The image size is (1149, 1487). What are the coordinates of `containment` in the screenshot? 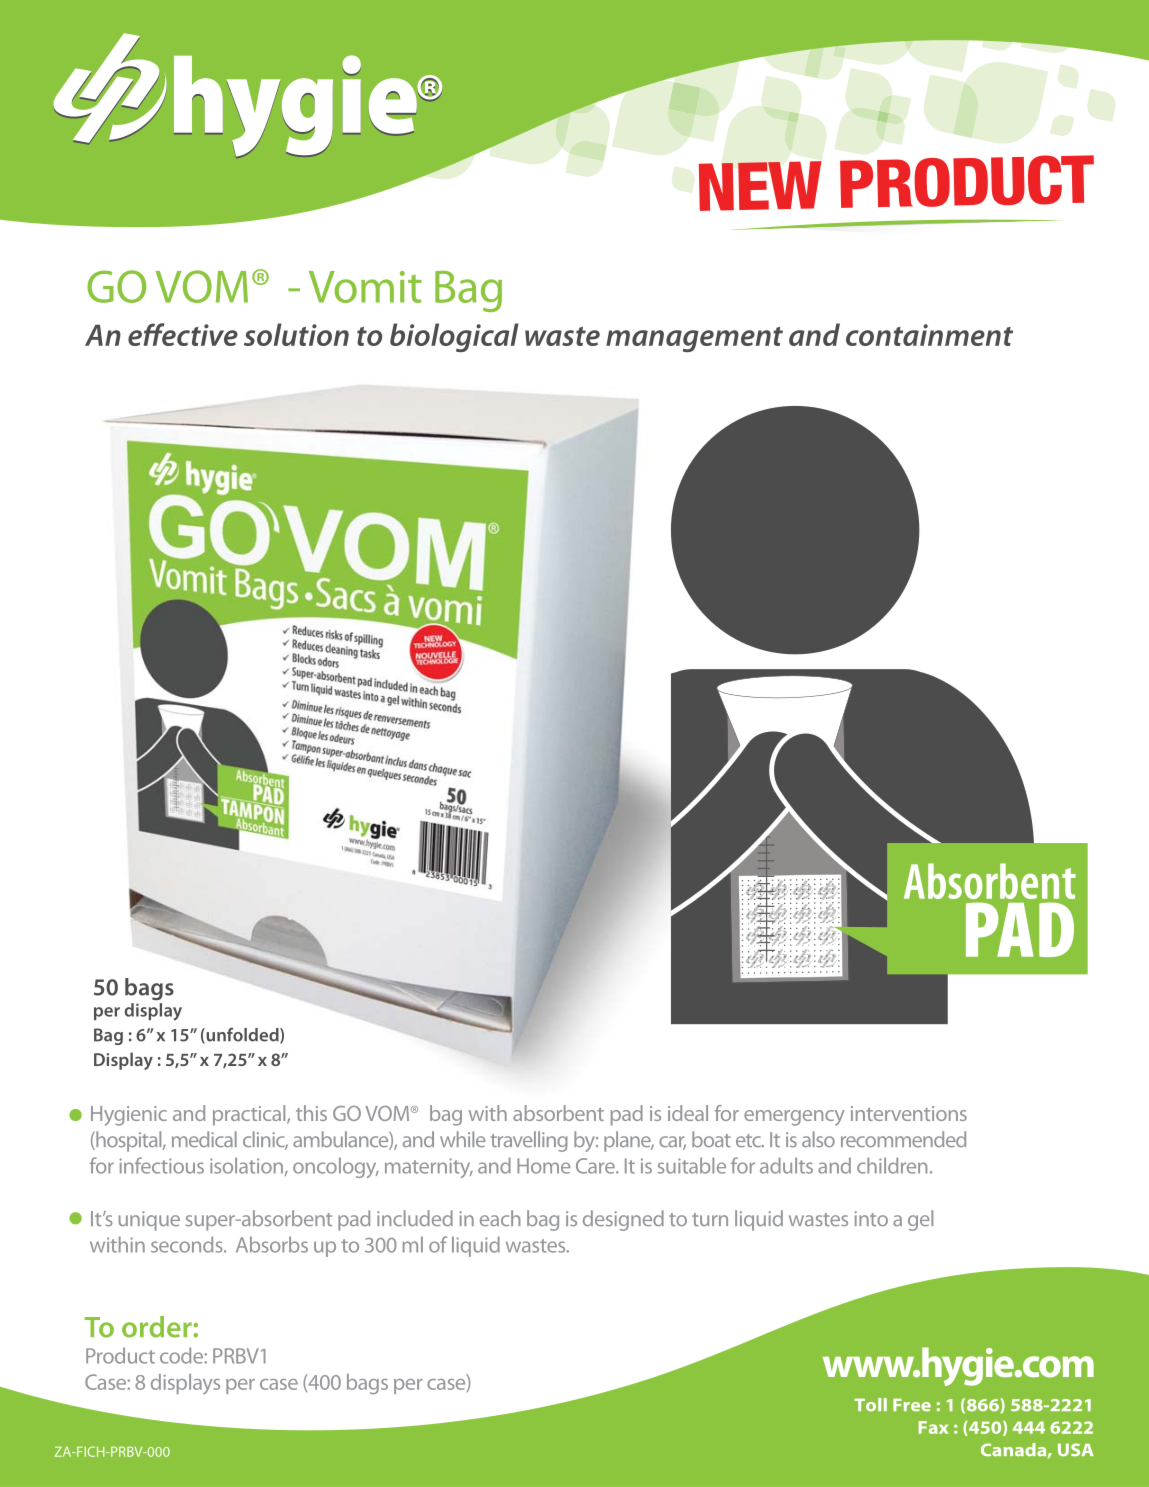 It's located at (929, 335).
